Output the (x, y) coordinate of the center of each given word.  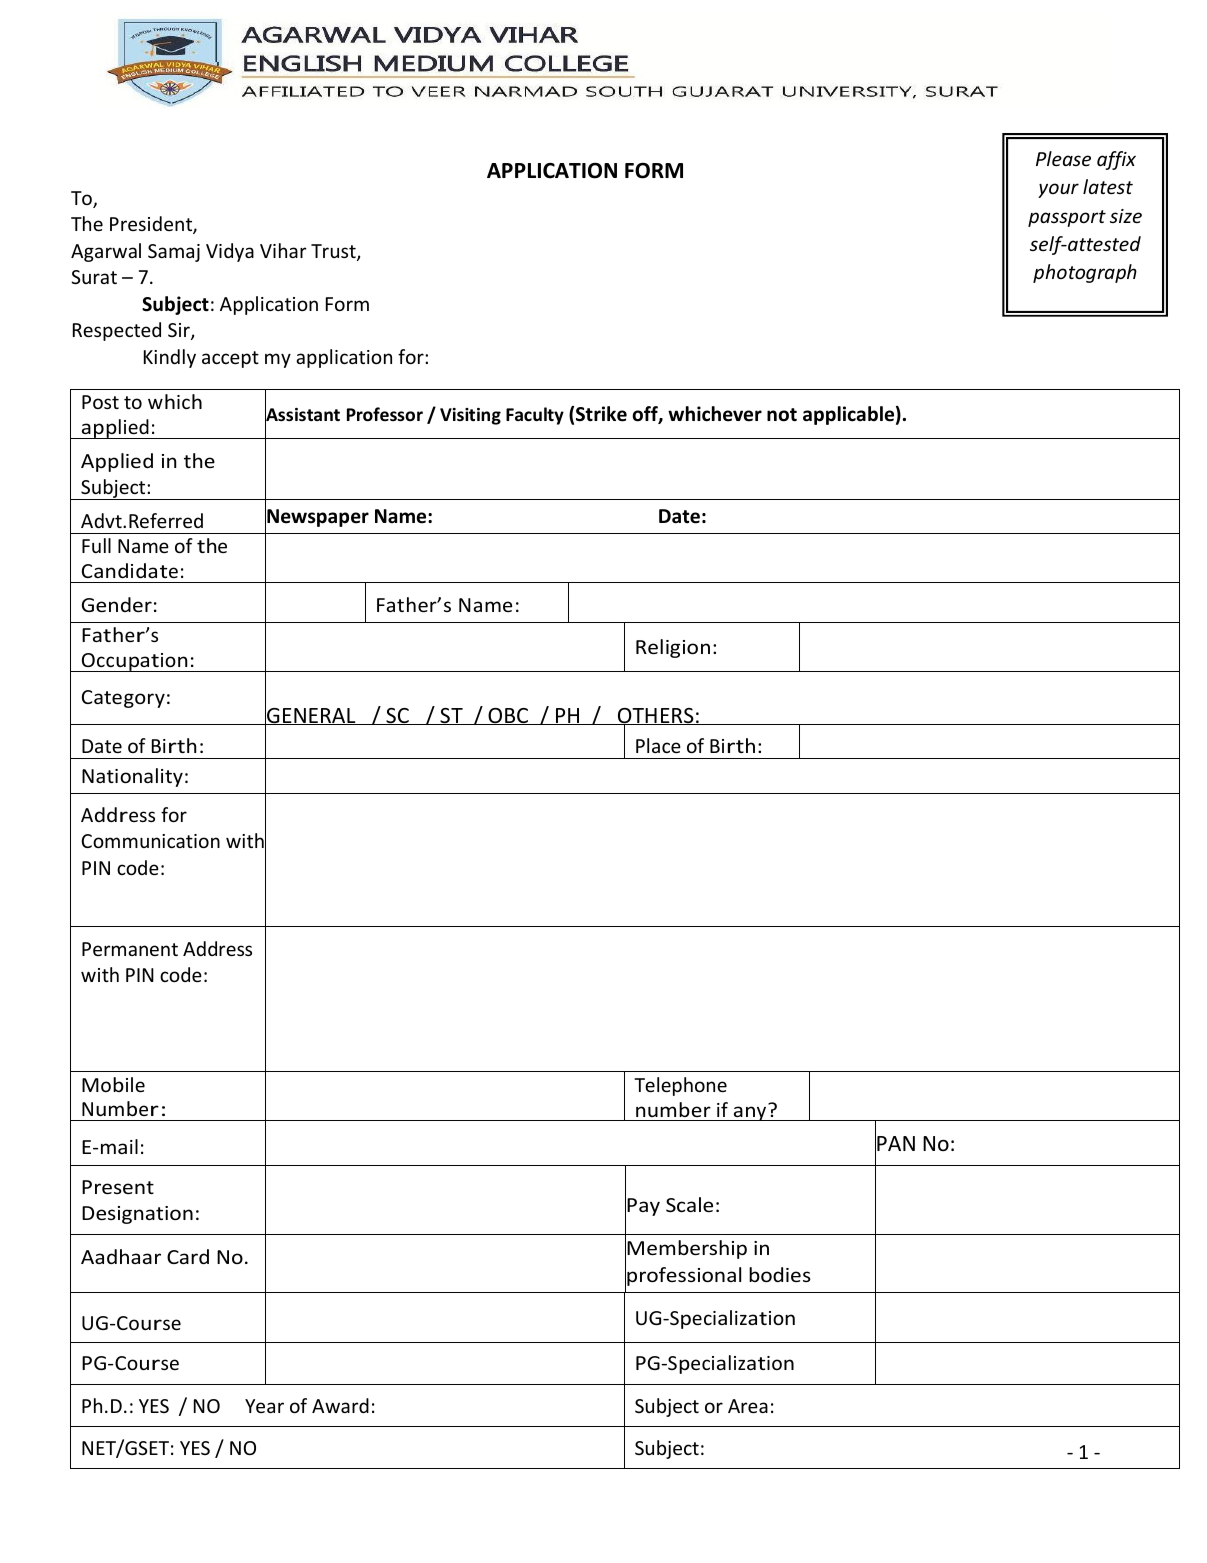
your (1058, 190)
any (750, 1112)
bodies (780, 1274)
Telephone (680, 1086)
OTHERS (656, 717)
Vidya (230, 252)
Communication (150, 841)
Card (188, 1256)
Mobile (113, 1084)
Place (658, 745)
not (782, 415)
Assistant (302, 415)
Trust (334, 252)
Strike (601, 414)
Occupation (135, 662)
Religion (673, 648)
